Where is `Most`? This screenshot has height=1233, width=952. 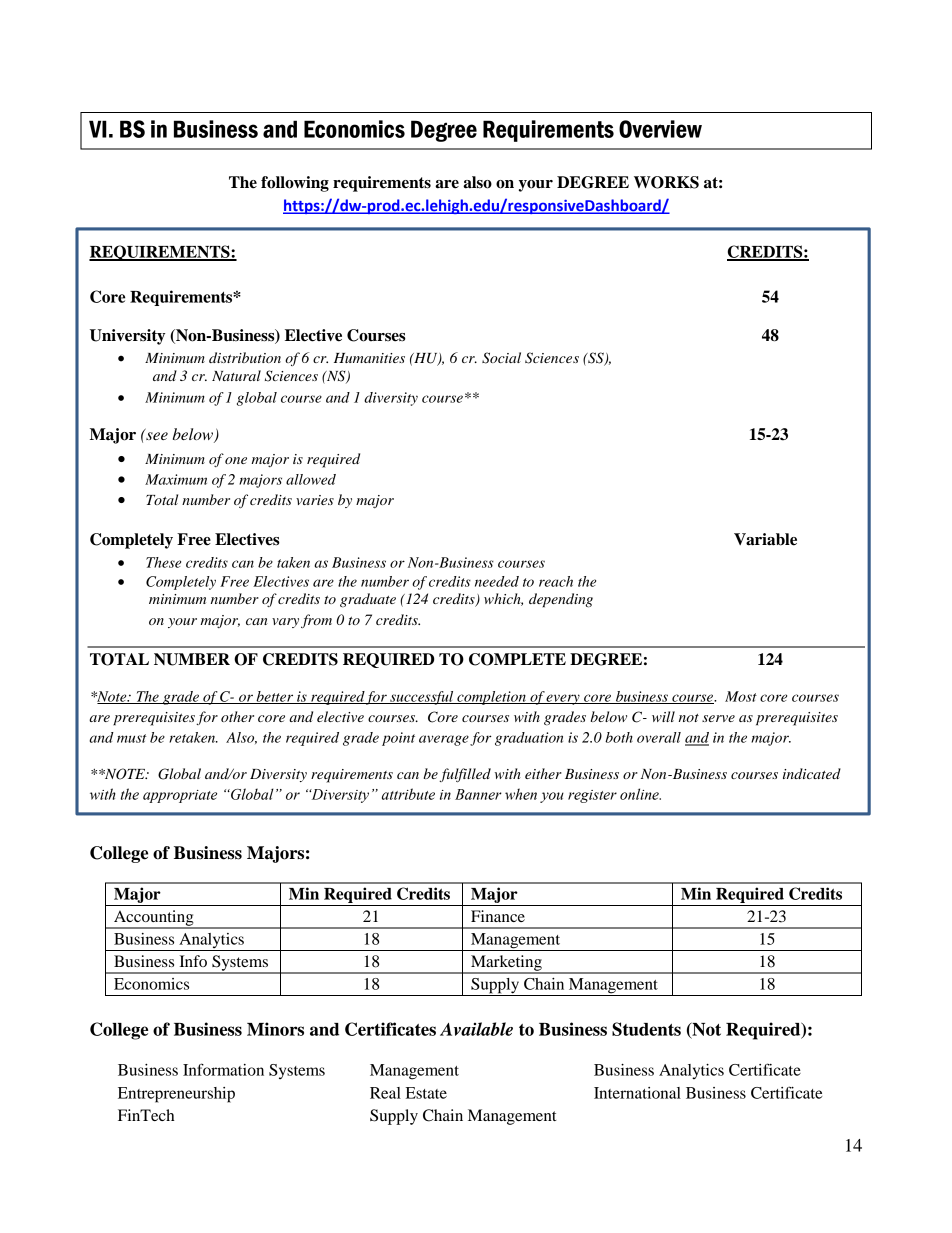 Most is located at coordinates (741, 696).
